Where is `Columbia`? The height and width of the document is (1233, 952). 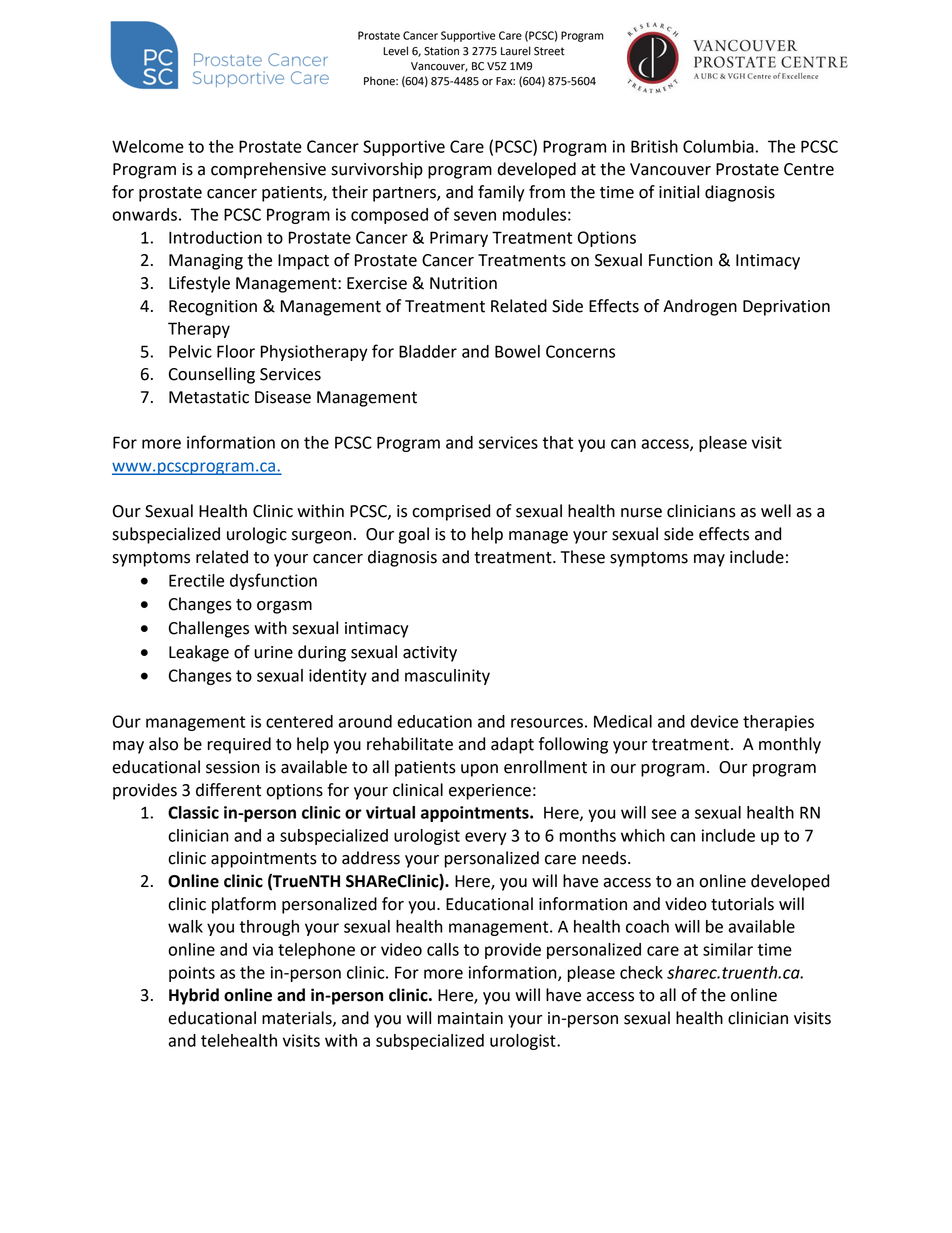
Columbia is located at coordinates (718, 146).
